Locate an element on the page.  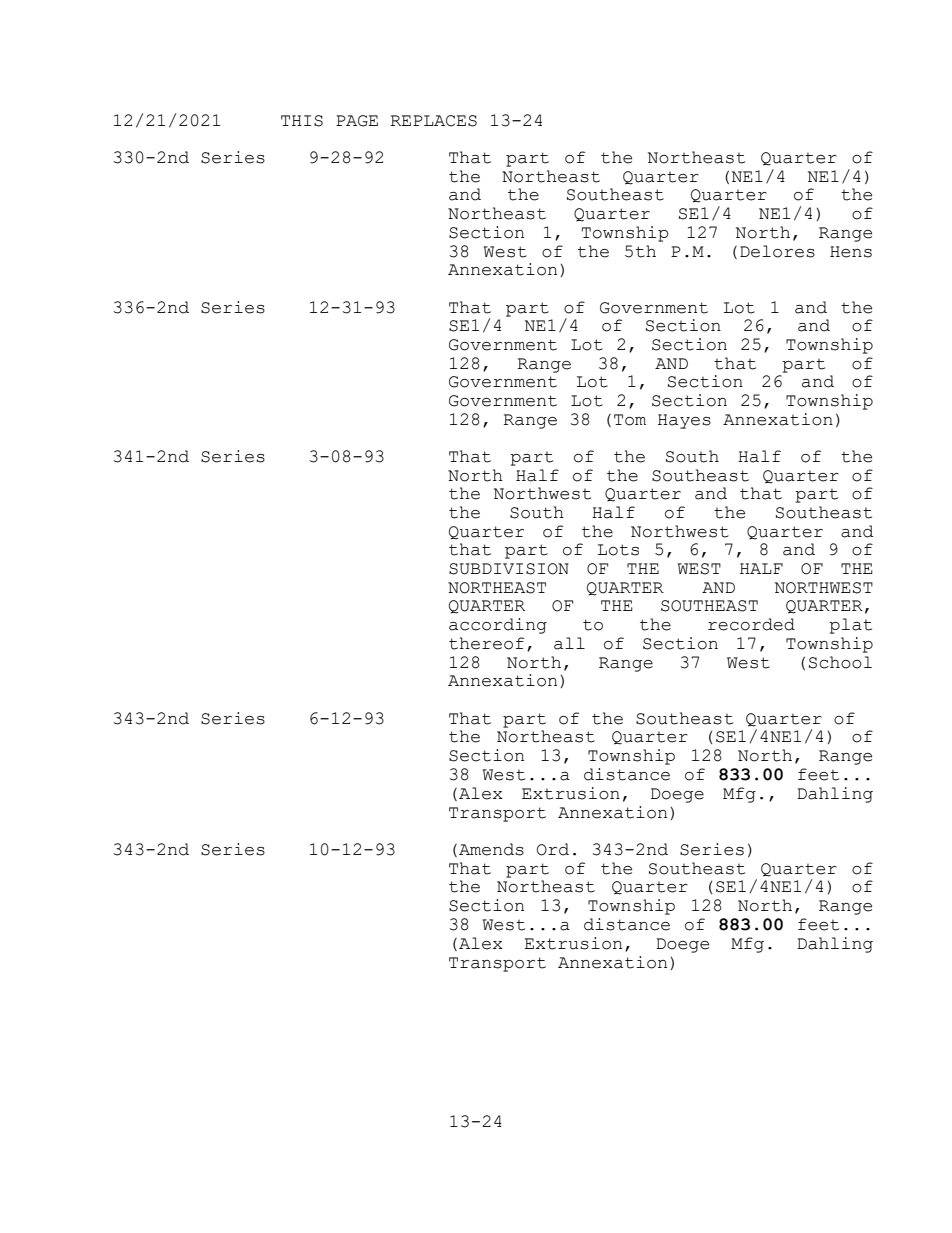
Tom is located at coordinates (630, 420).
